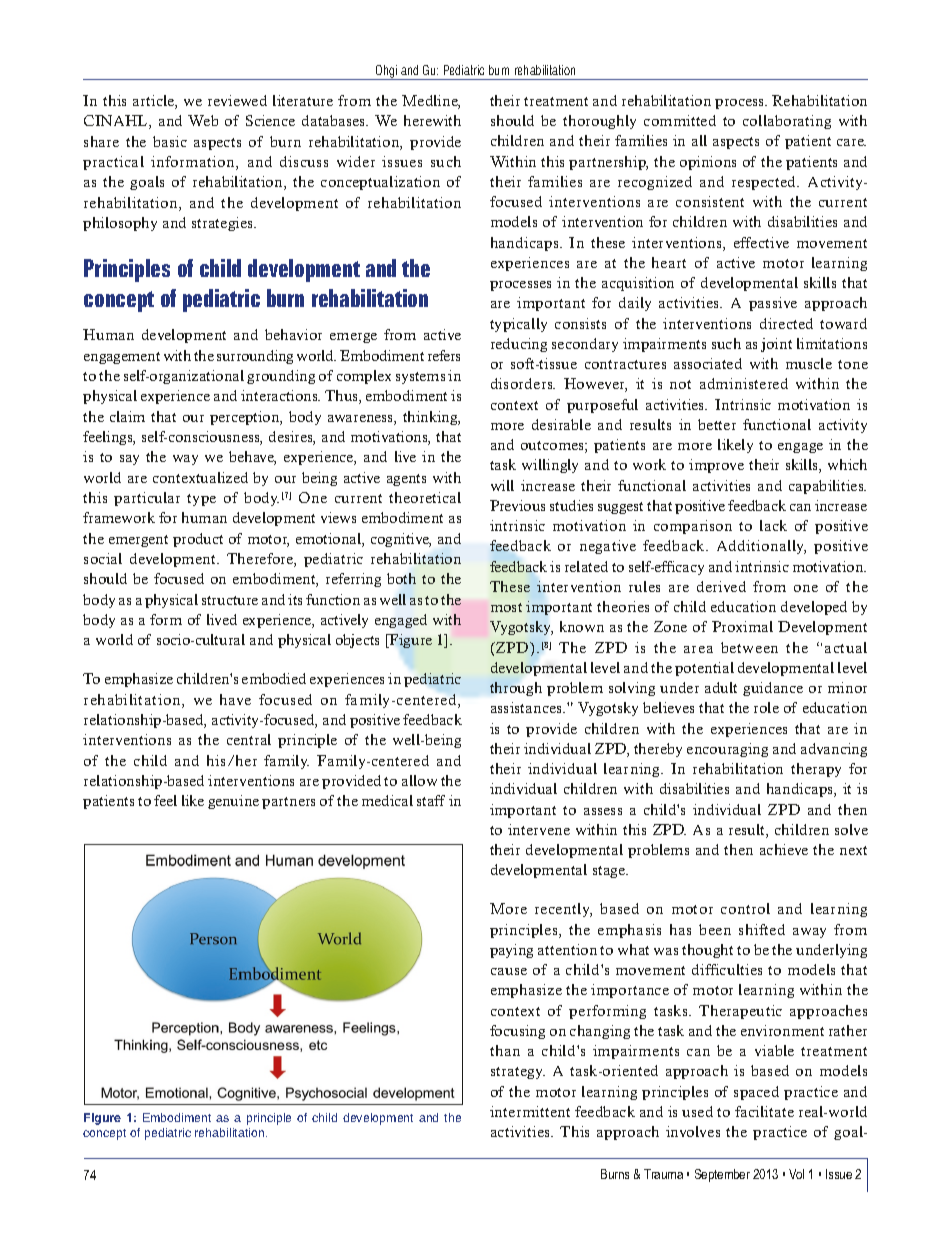  Describe the element at coordinates (744, 383) in the document. I see `administered` at that location.
